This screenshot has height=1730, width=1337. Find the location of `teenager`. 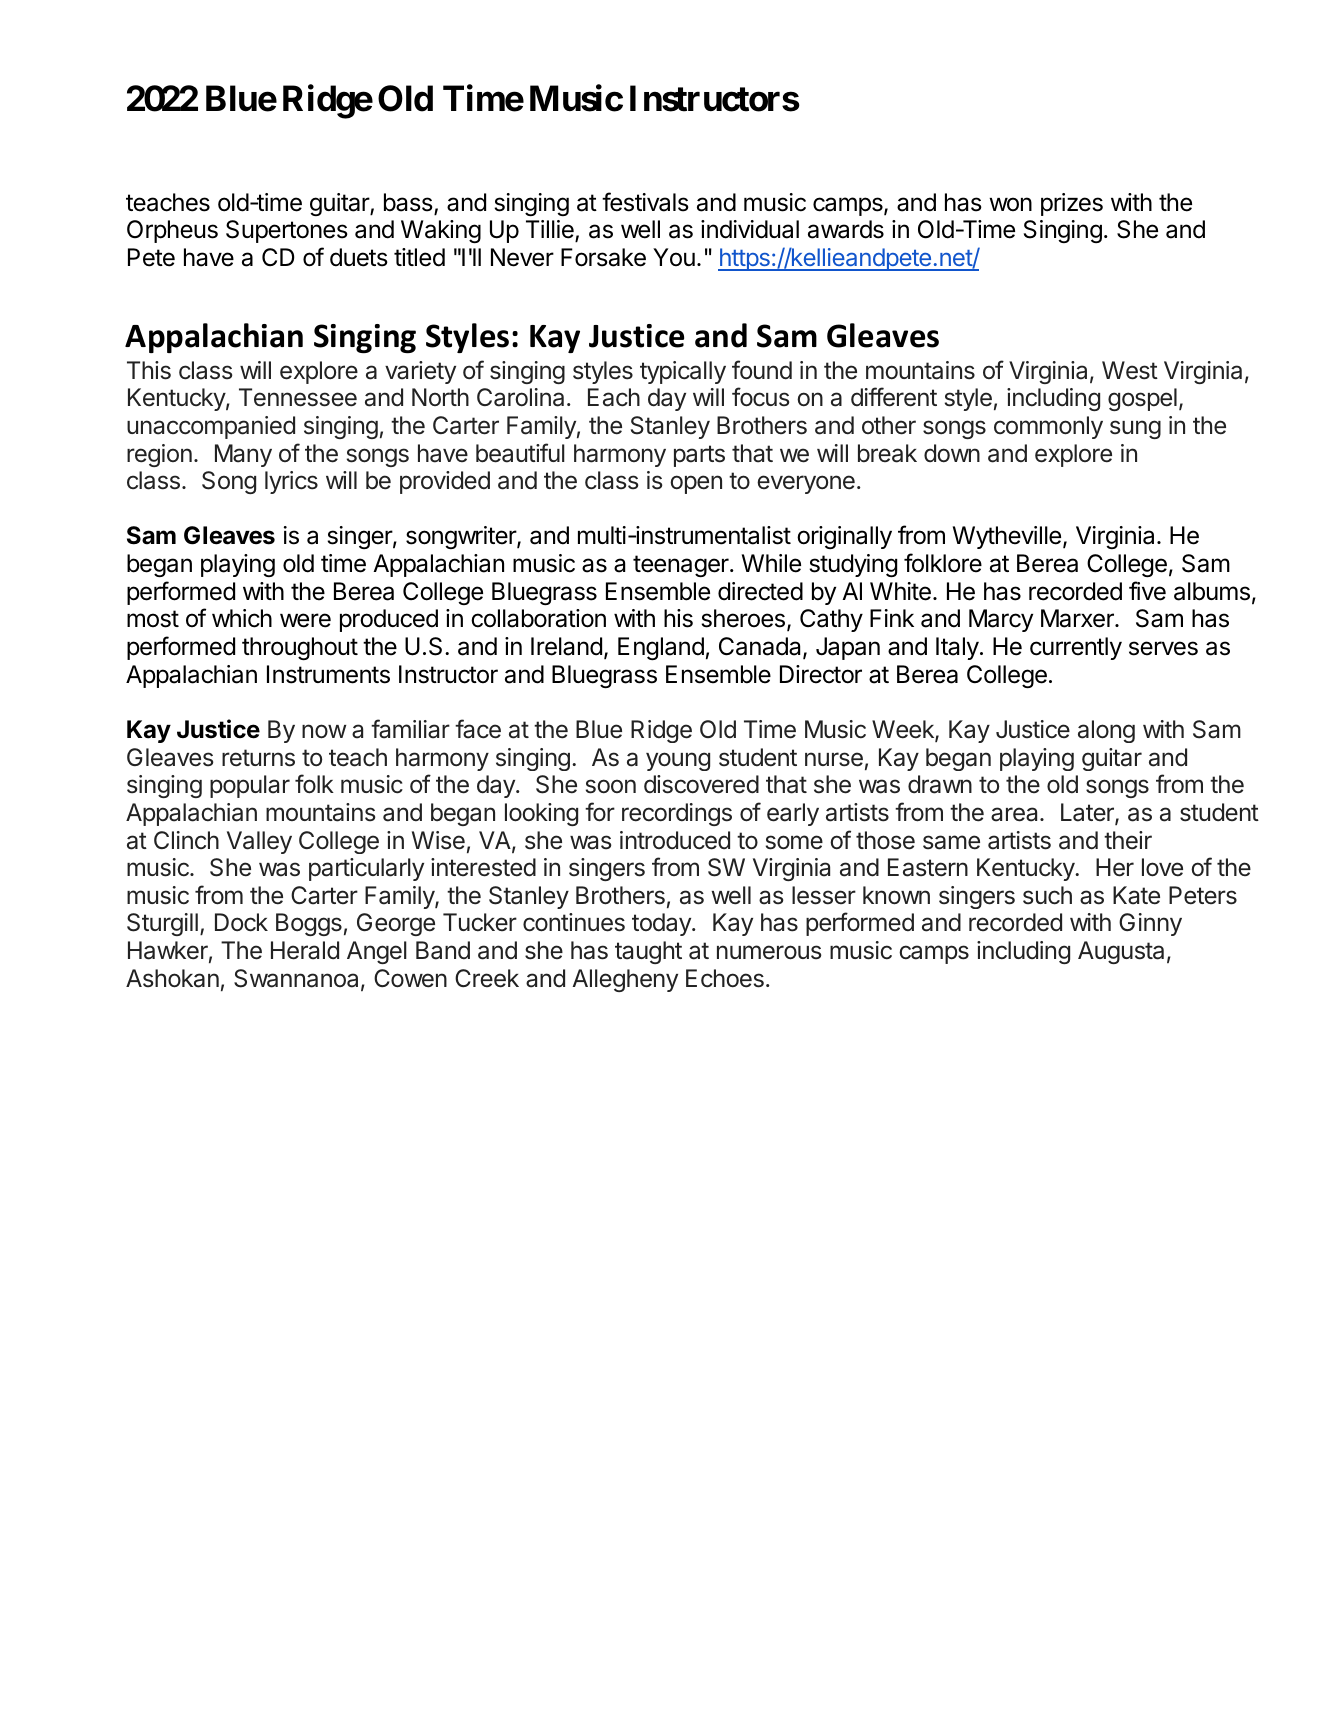

teenager is located at coordinates (682, 566).
